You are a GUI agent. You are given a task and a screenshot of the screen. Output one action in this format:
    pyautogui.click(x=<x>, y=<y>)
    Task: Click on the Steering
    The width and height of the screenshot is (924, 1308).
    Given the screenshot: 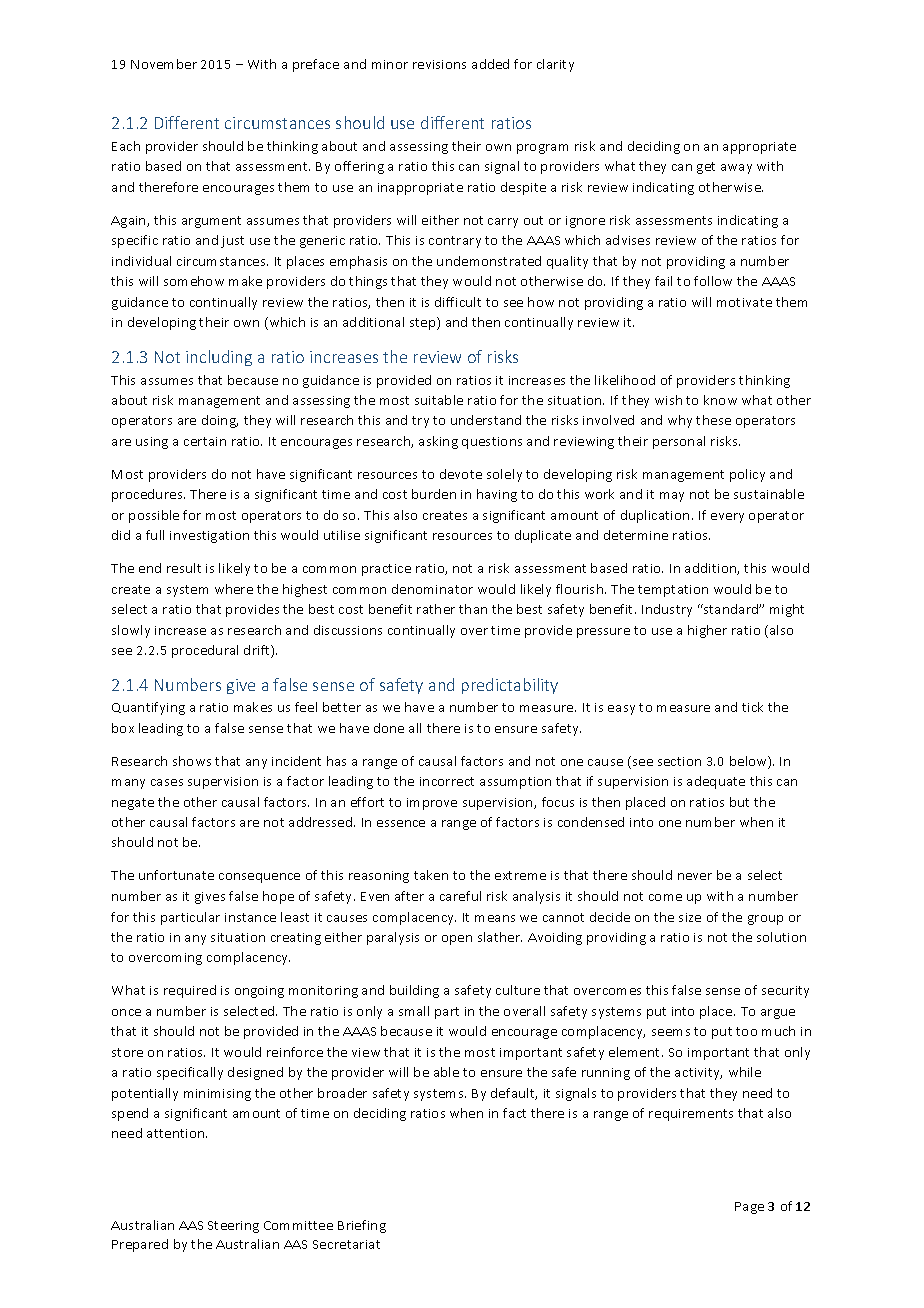 What is the action you would take?
    pyautogui.click(x=233, y=1227)
